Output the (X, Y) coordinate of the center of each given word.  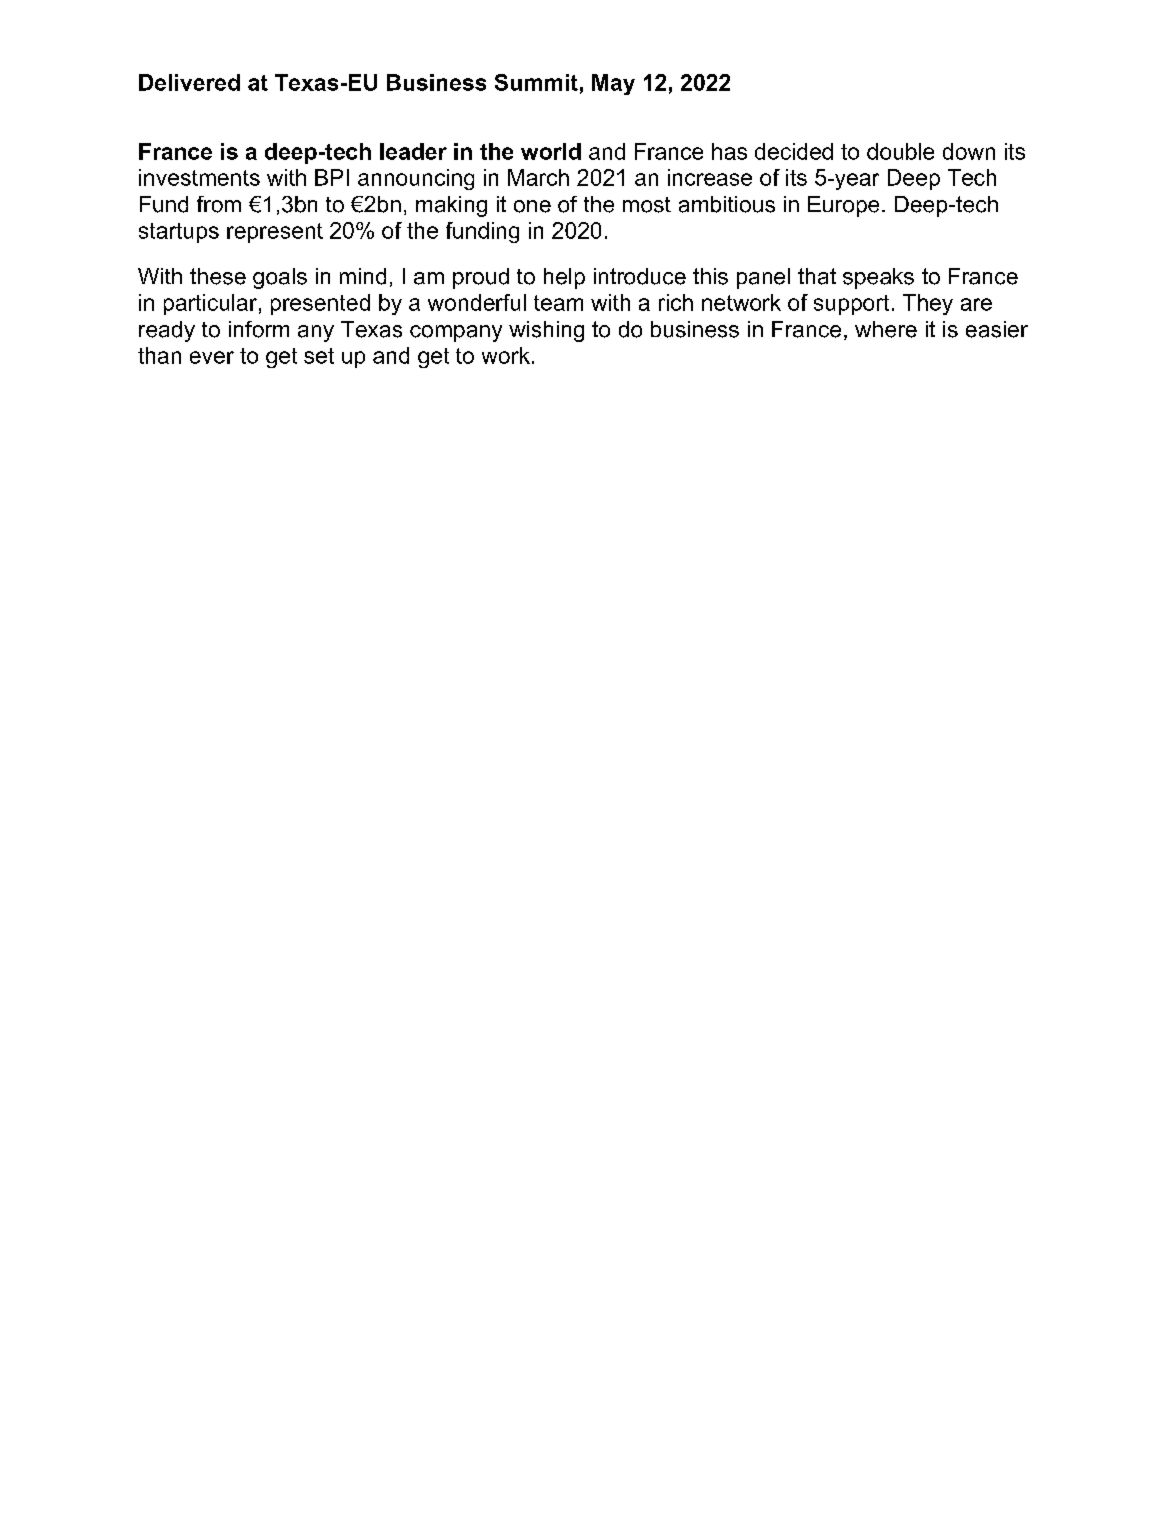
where (886, 329)
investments (199, 177)
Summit (536, 82)
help (564, 278)
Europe (843, 206)
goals (280, 278)
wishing (546, 331)
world (551, 151)
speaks (878, 278)
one (532, 206)
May (613, 84)
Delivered (189, 82)
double (900, 151)
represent (275, 233)
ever (212, 357)
